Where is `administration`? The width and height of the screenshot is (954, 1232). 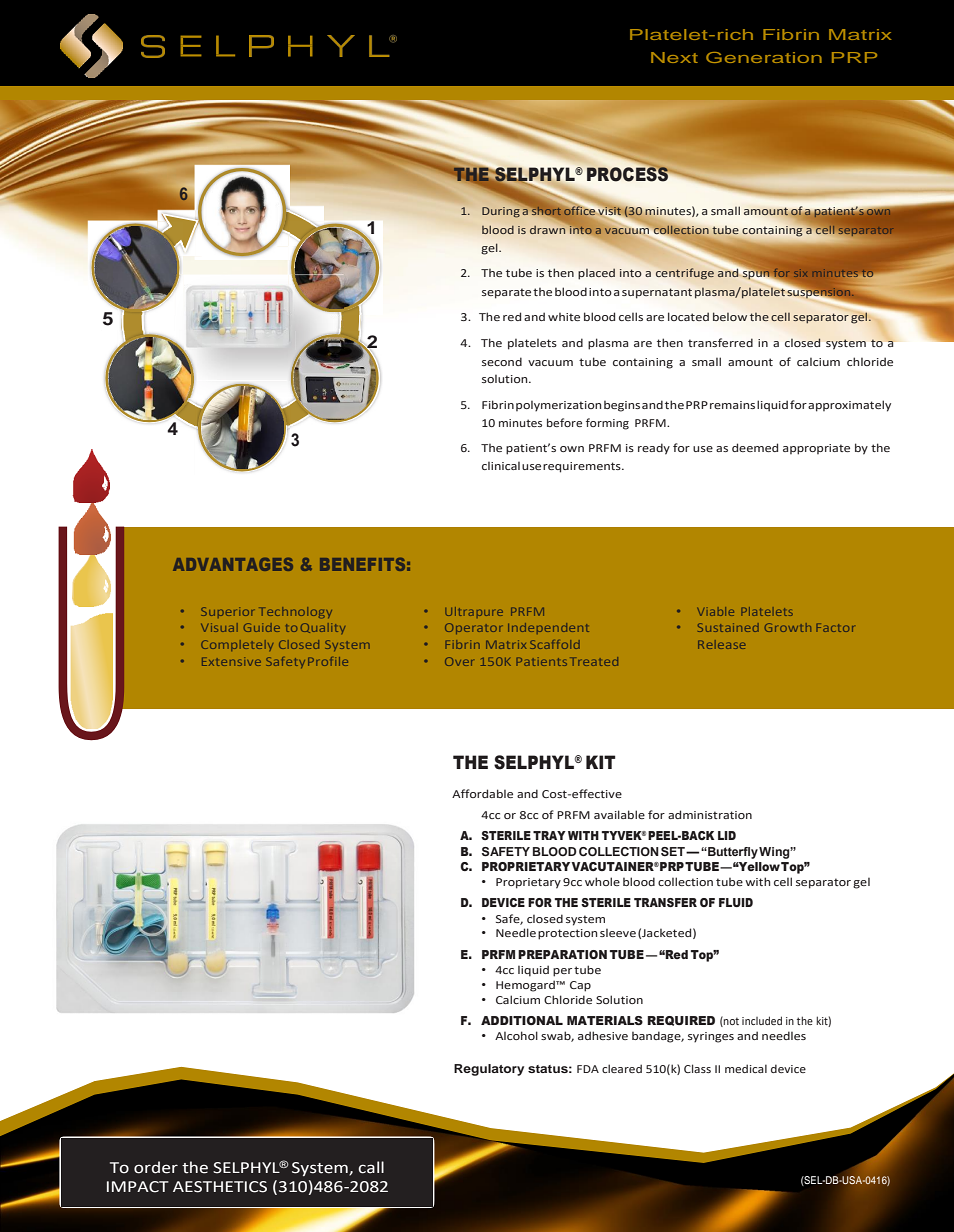 administration is located at coordinates (710, 814).
